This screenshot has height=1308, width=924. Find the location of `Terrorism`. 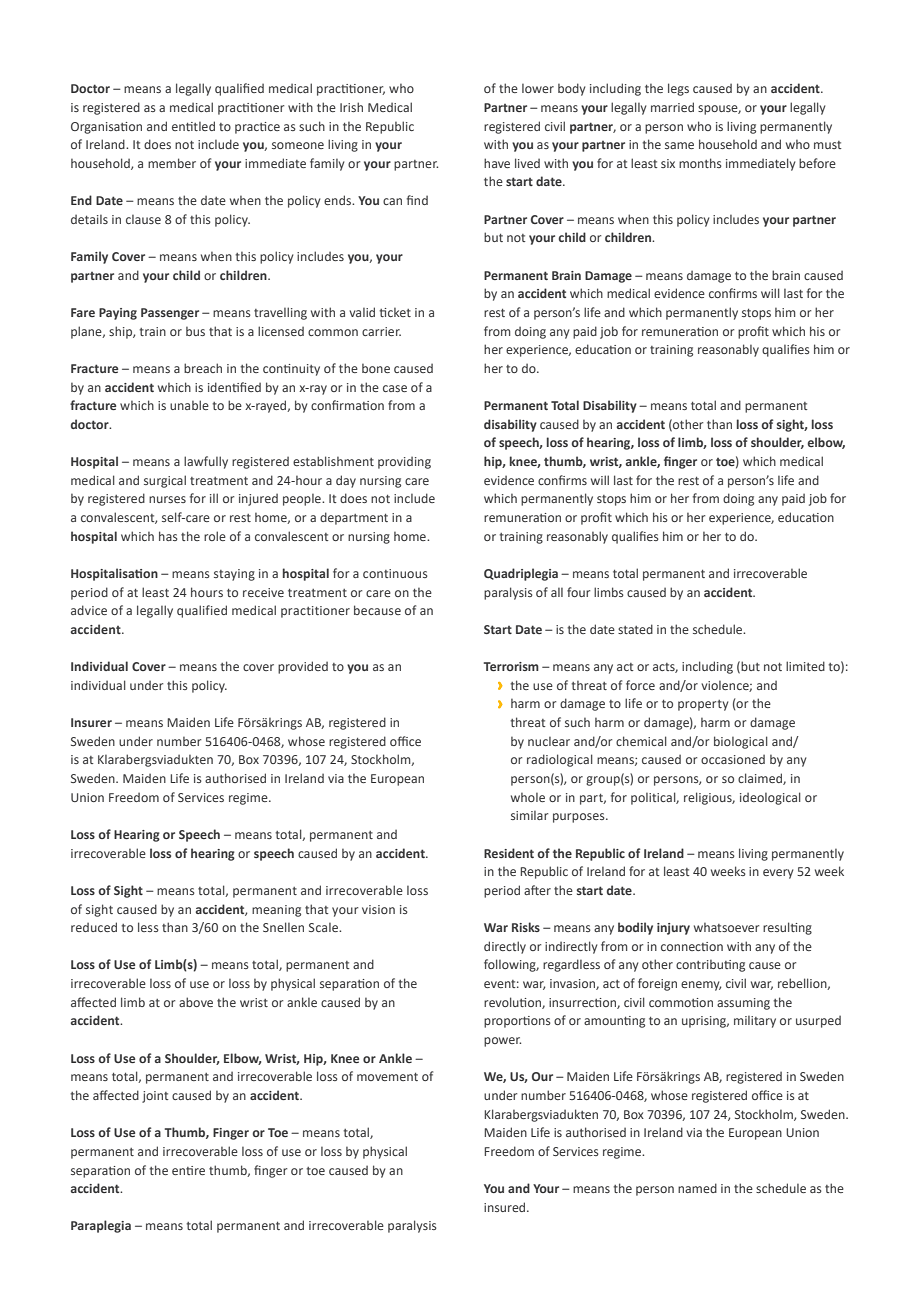

Terrorism is located at coordinates (511, 666).
